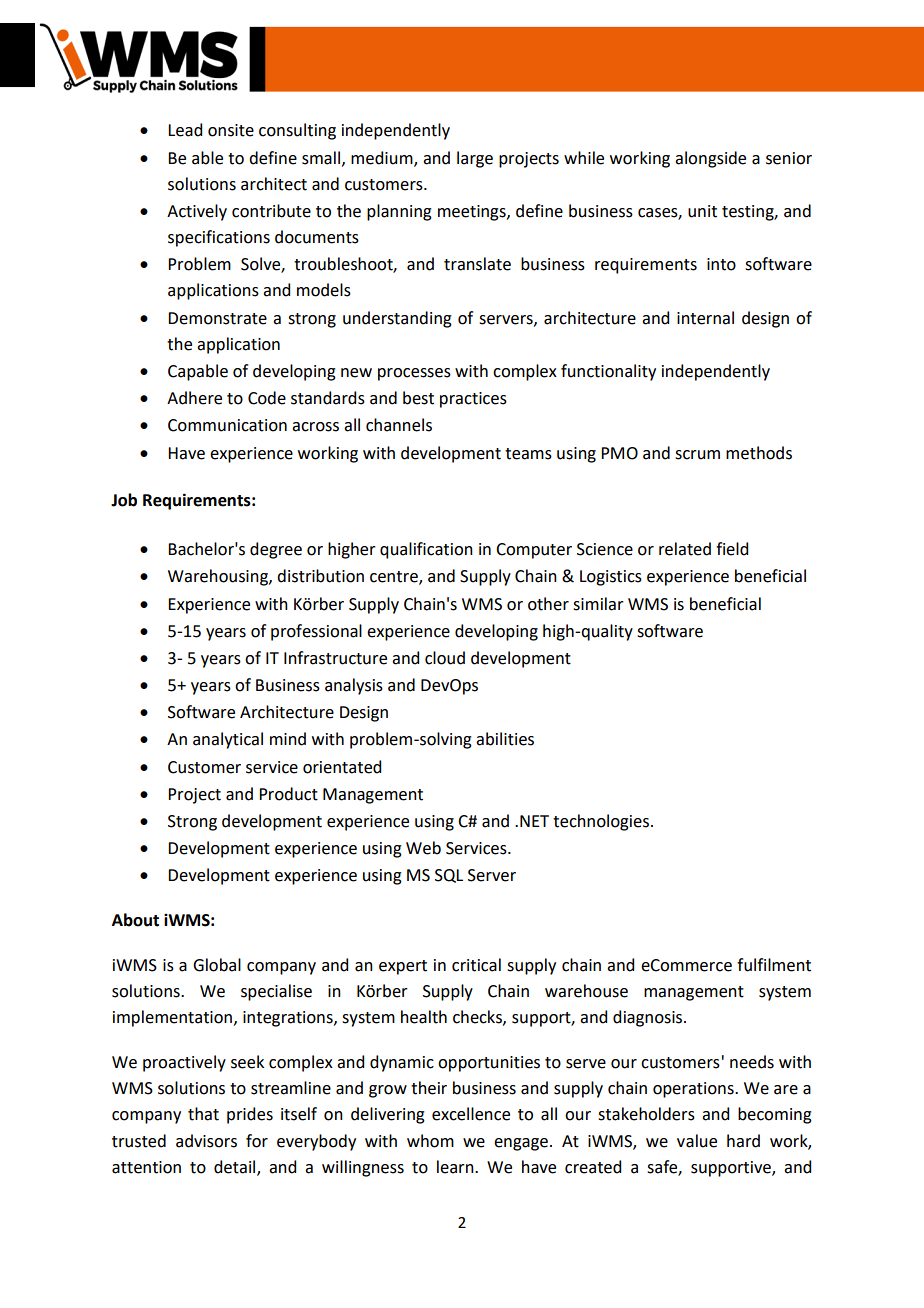 The width and height of the image is (924, 1308). I want to click on Product, so click(288, 794).
